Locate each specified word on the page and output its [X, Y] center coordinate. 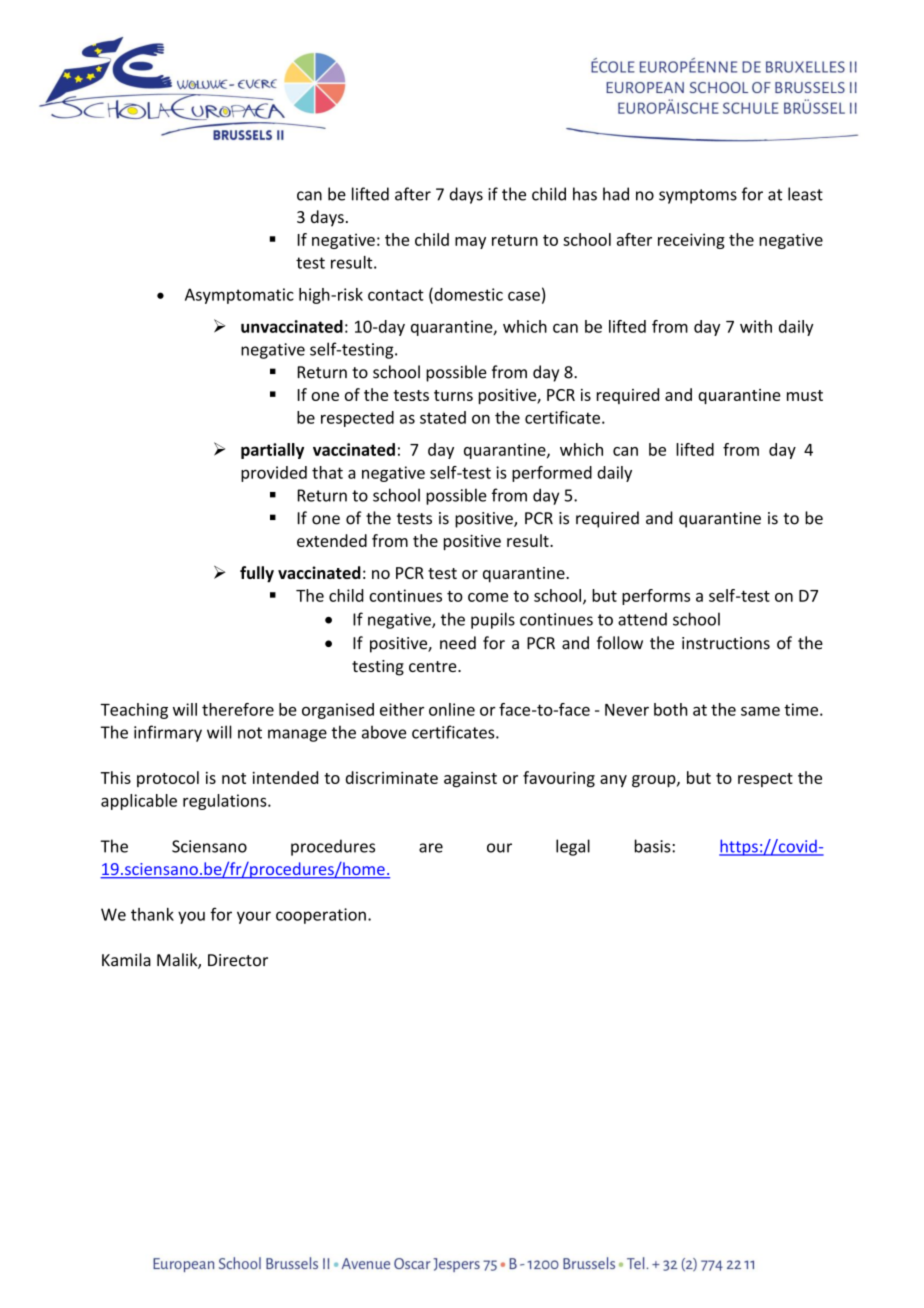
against [470, 780]
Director [238, 960]
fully [257, 574]
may [470, 243]
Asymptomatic [239, 296]
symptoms [698, 196]
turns [453, 395]
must [805, 395]
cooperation [321, 916]
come [488, 597]
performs [656, 597]
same [760, 711]
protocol [168, 779]
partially [272, 451]
